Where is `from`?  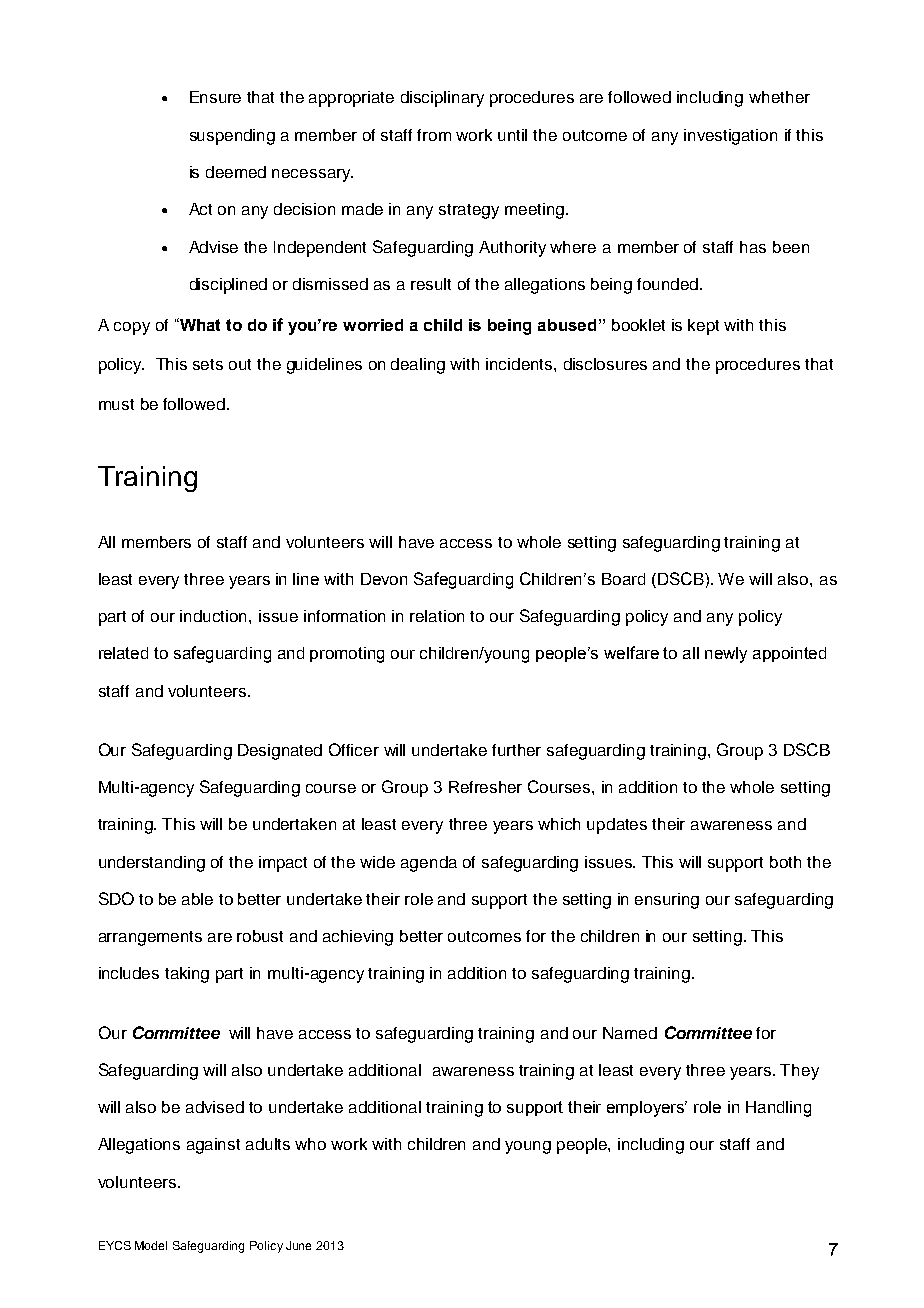 from is located at coordinates (434, 135).
